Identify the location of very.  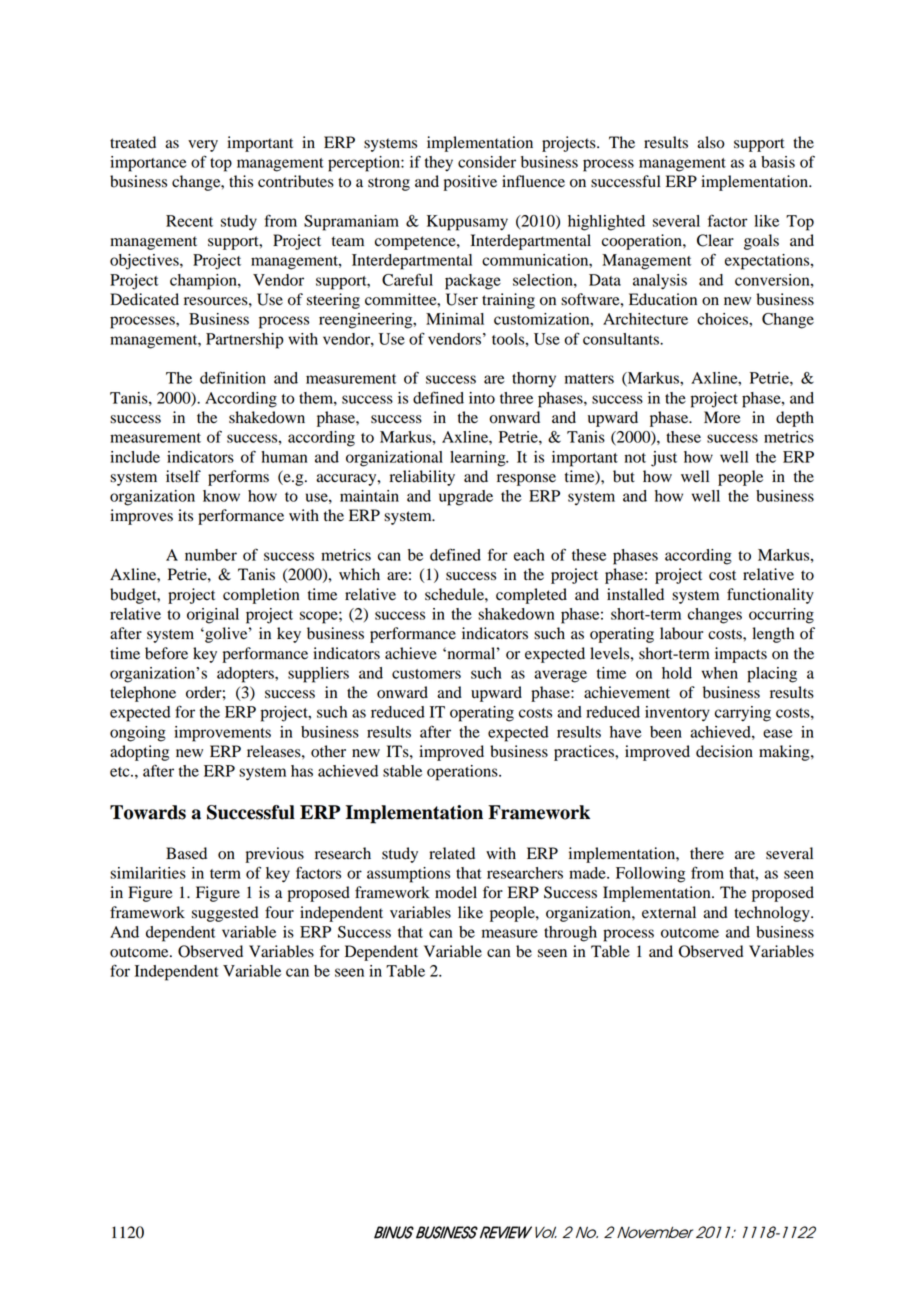
(203, 146).
